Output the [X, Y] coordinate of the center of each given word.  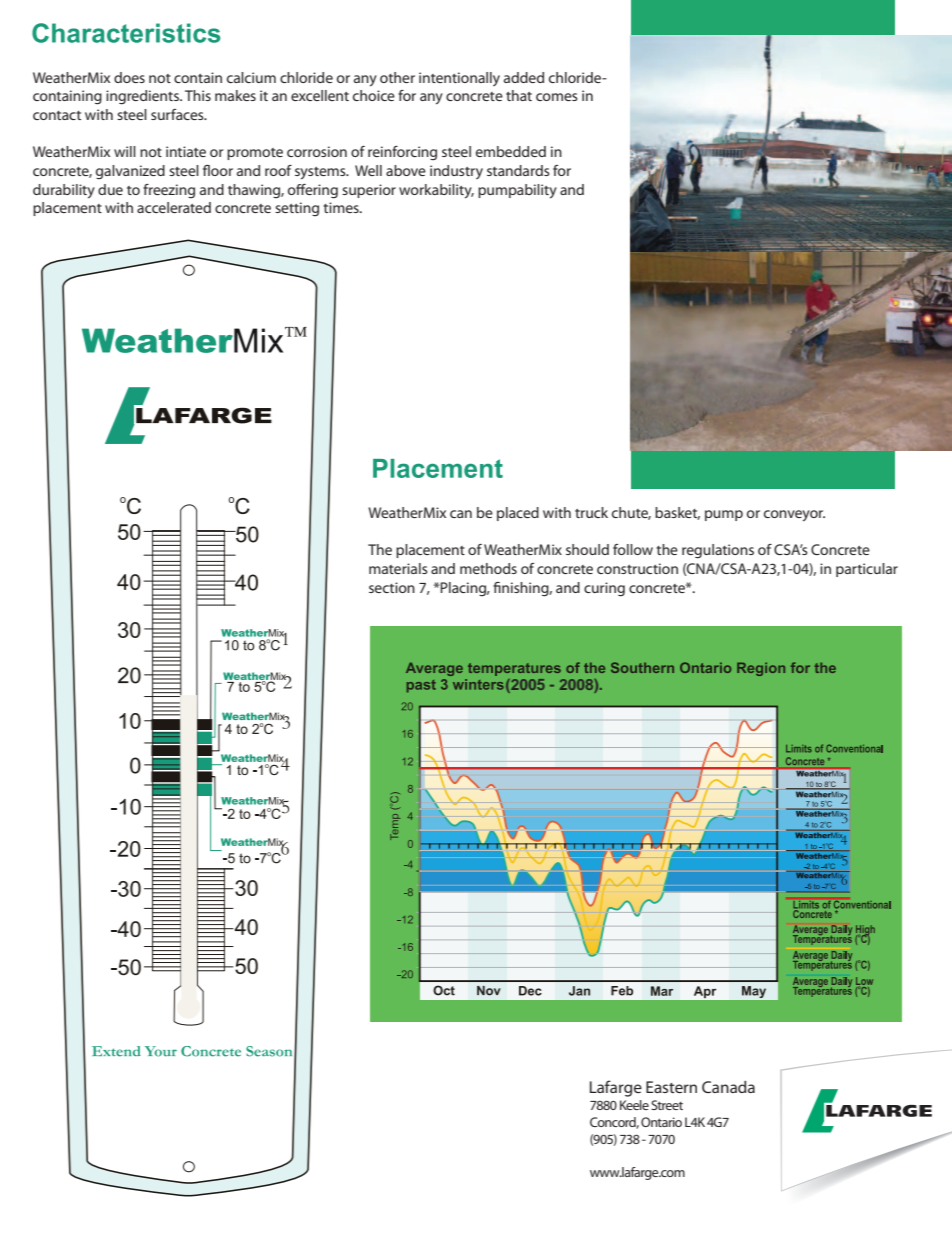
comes [557, 97]
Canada [728, 1087]
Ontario [661, 1122]
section [392, 587]
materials [398, 568]
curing [604, 589]
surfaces [178, 114]
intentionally [459, 79]
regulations [718, 551]
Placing [464, 589]
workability [436, 191]
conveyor [794, 516]
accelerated [174, 207]
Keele [634, 1105]
